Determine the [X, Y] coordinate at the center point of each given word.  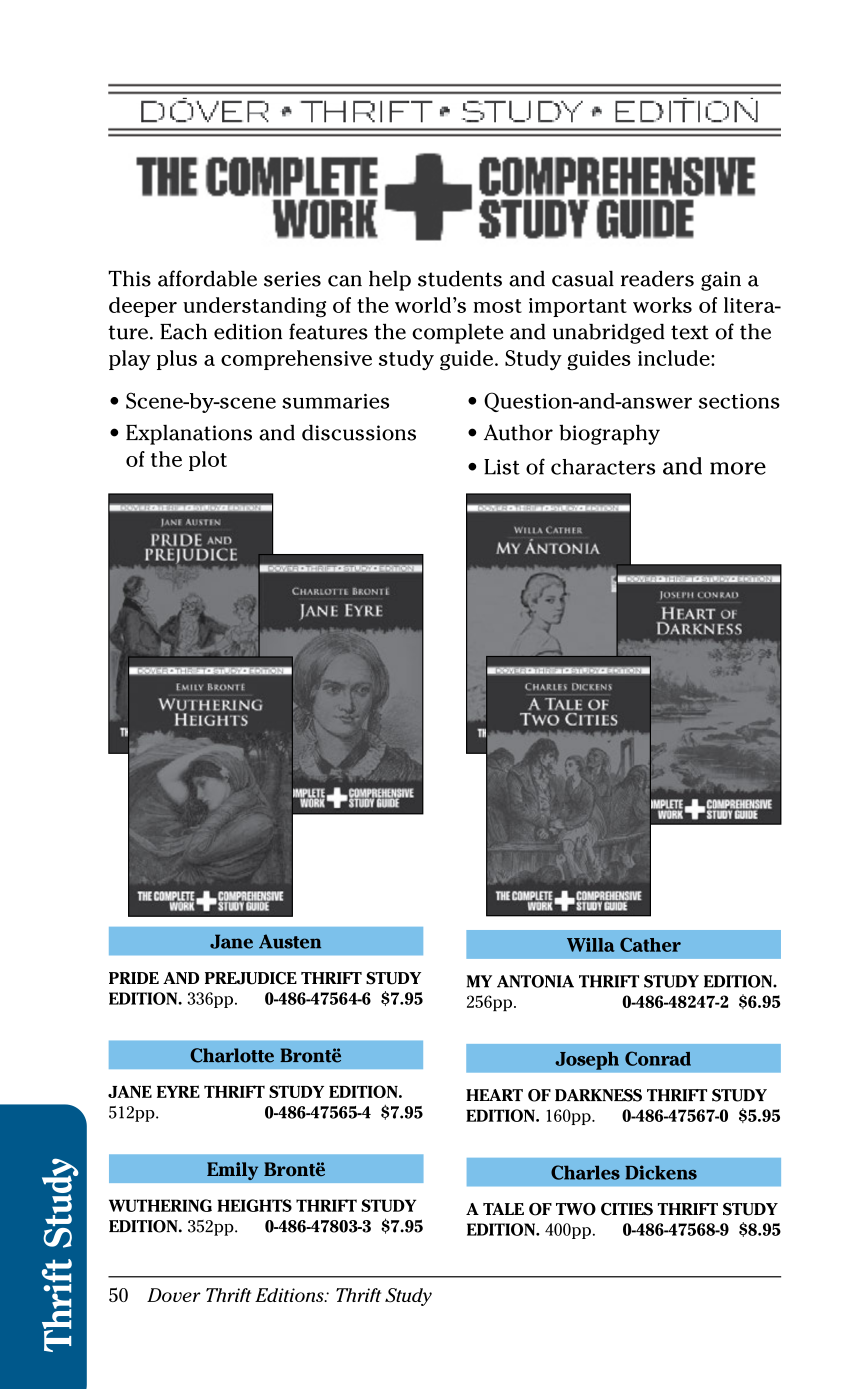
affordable [207, 278]
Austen [290, 941]
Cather [650, 945]
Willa [591, 945]
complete [457, 334]
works [662, 305]
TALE [503, 1209]
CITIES [627, 1209]
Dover [174, 1295]
